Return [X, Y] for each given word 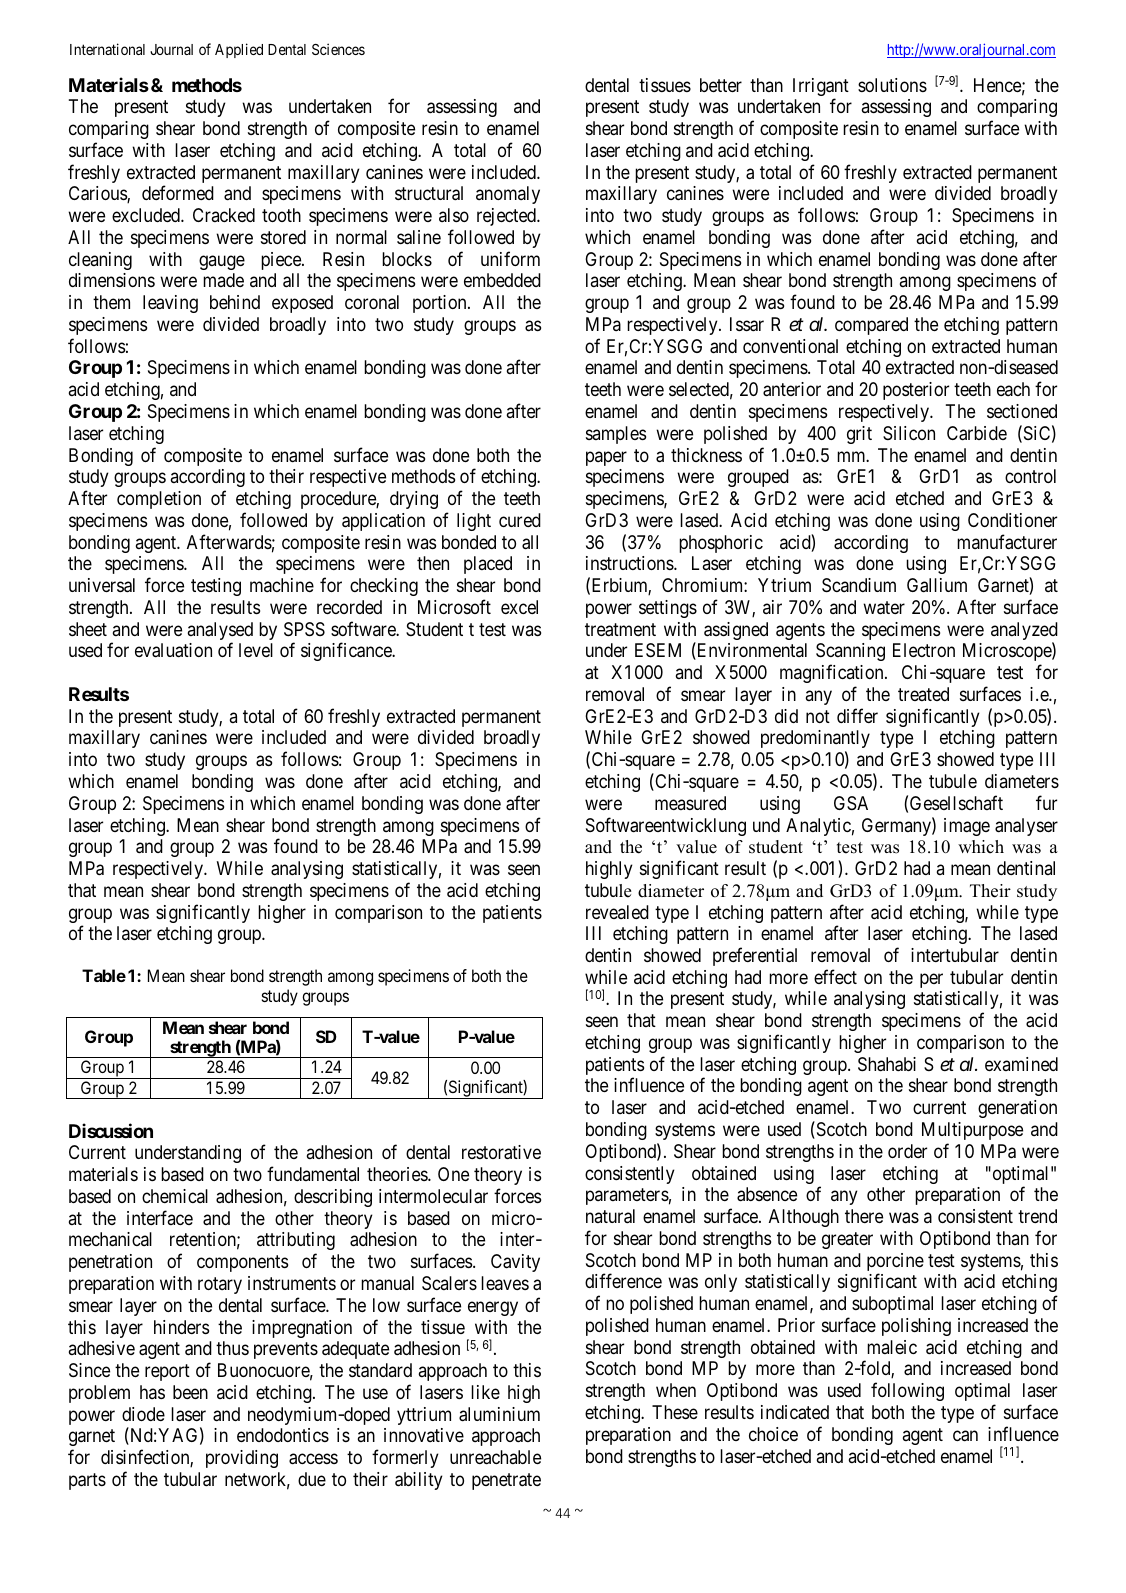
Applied [239, 50]
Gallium [937, 585]
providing [242, 1459]
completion [159, 500]
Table [104, 975]
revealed [617, 912]
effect [835, 976]
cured [520, 520]
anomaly [508, 195]
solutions [892, 85]
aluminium [499, 1414]
